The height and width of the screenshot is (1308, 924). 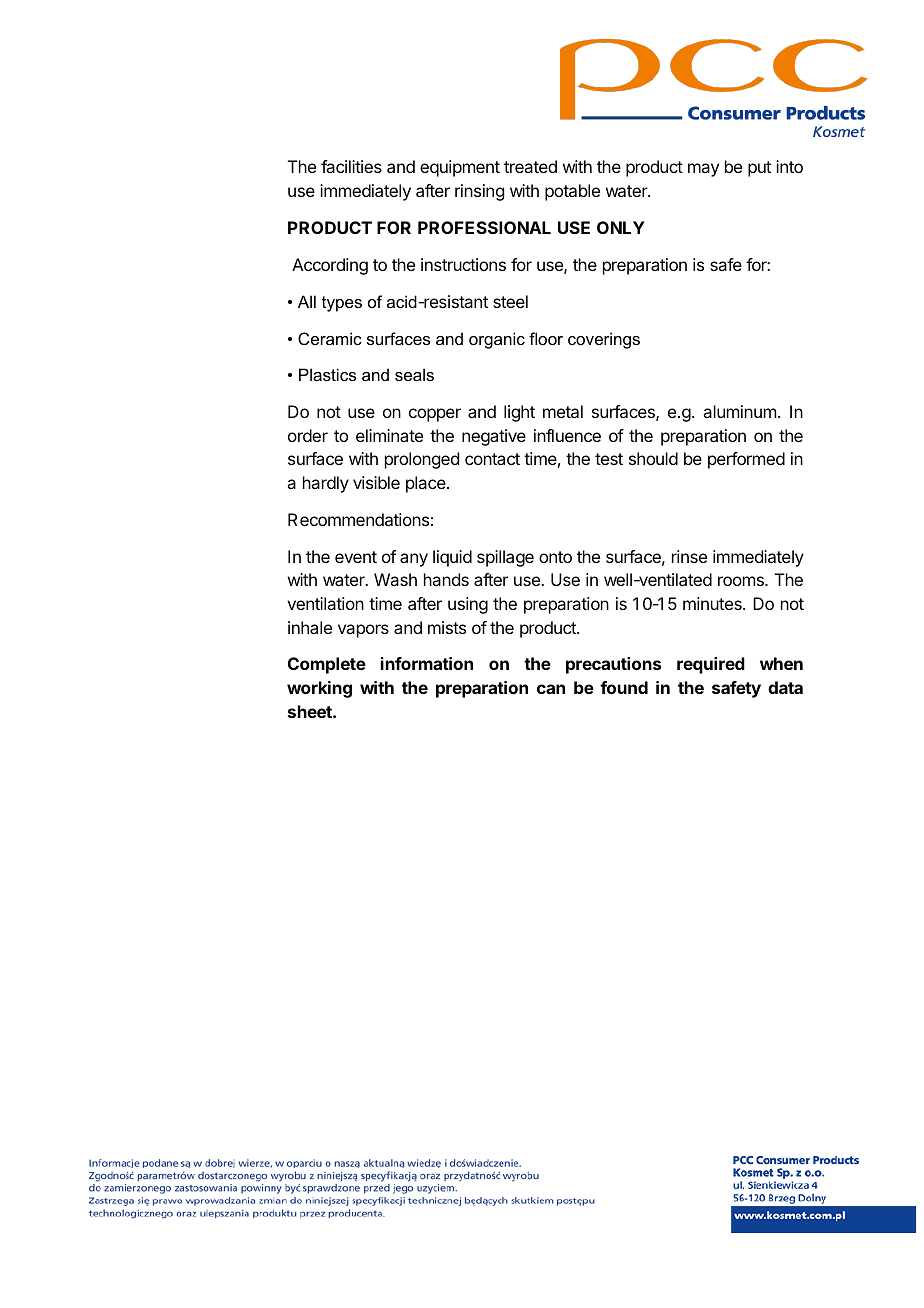 What do you see at coordinates (572, 192) in the screenshot?
I see `potable` at bounding box center [572, 192].
